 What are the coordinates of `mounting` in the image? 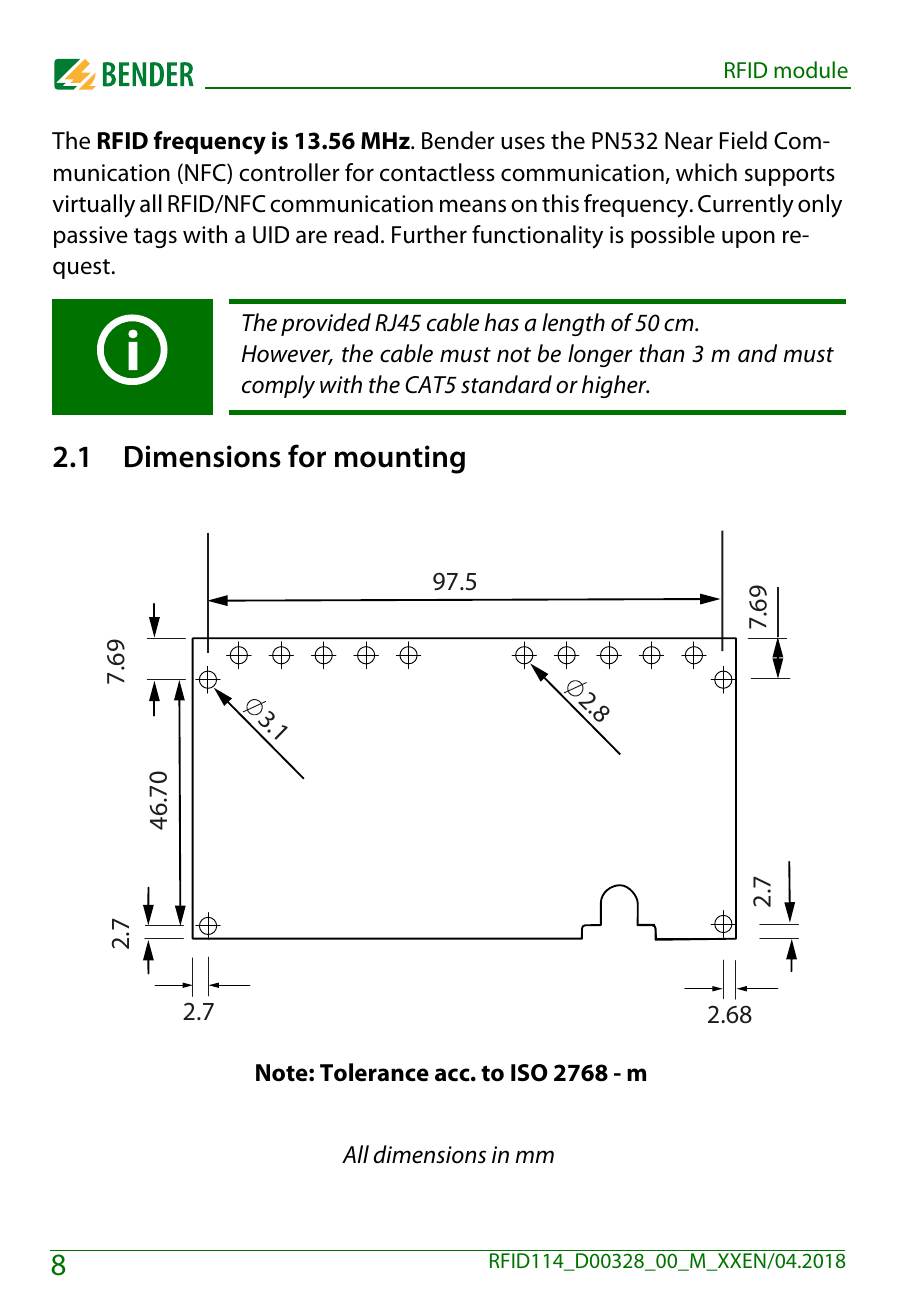 It's located at (400, 459).
